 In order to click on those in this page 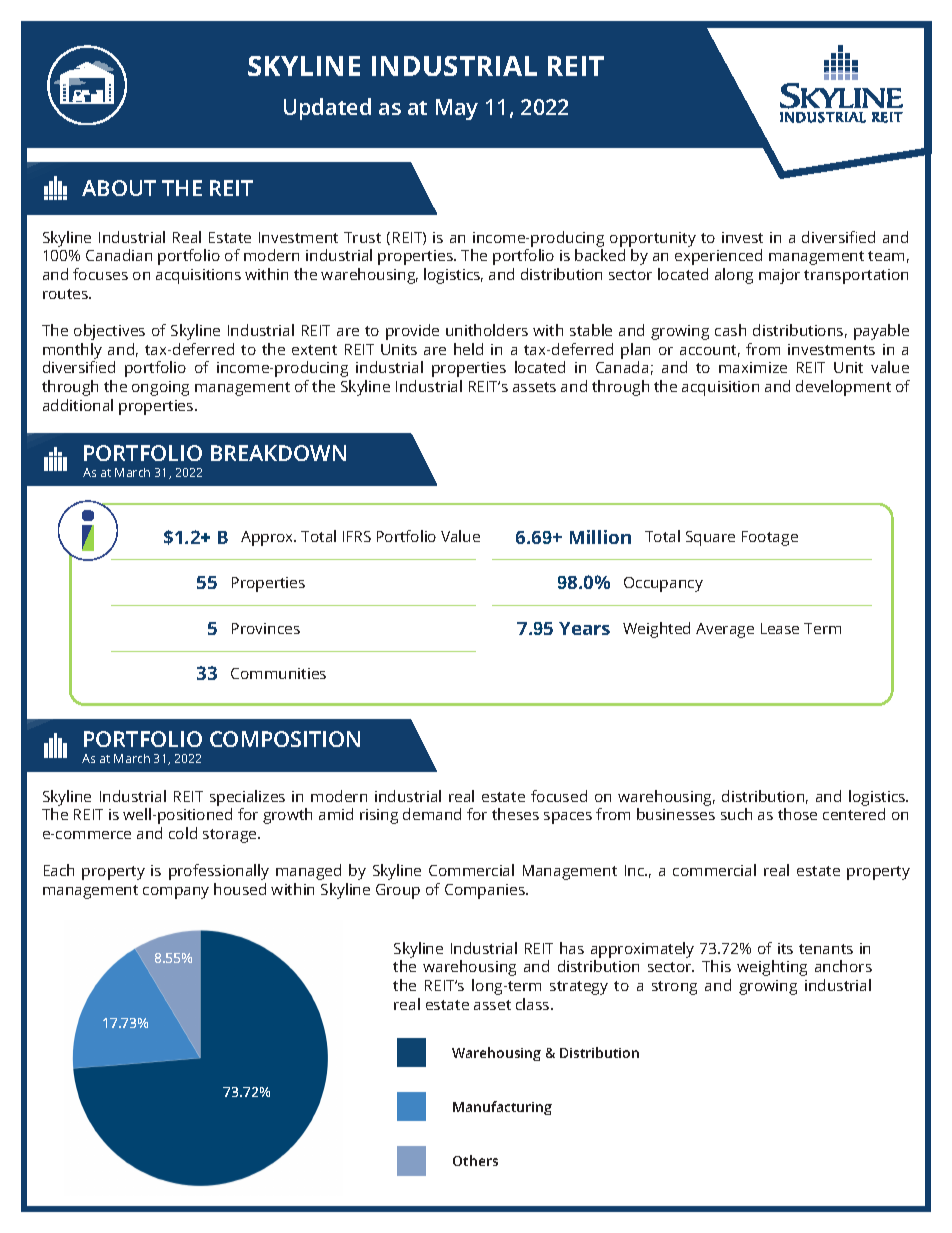, I will do `click(797, 814)`.
